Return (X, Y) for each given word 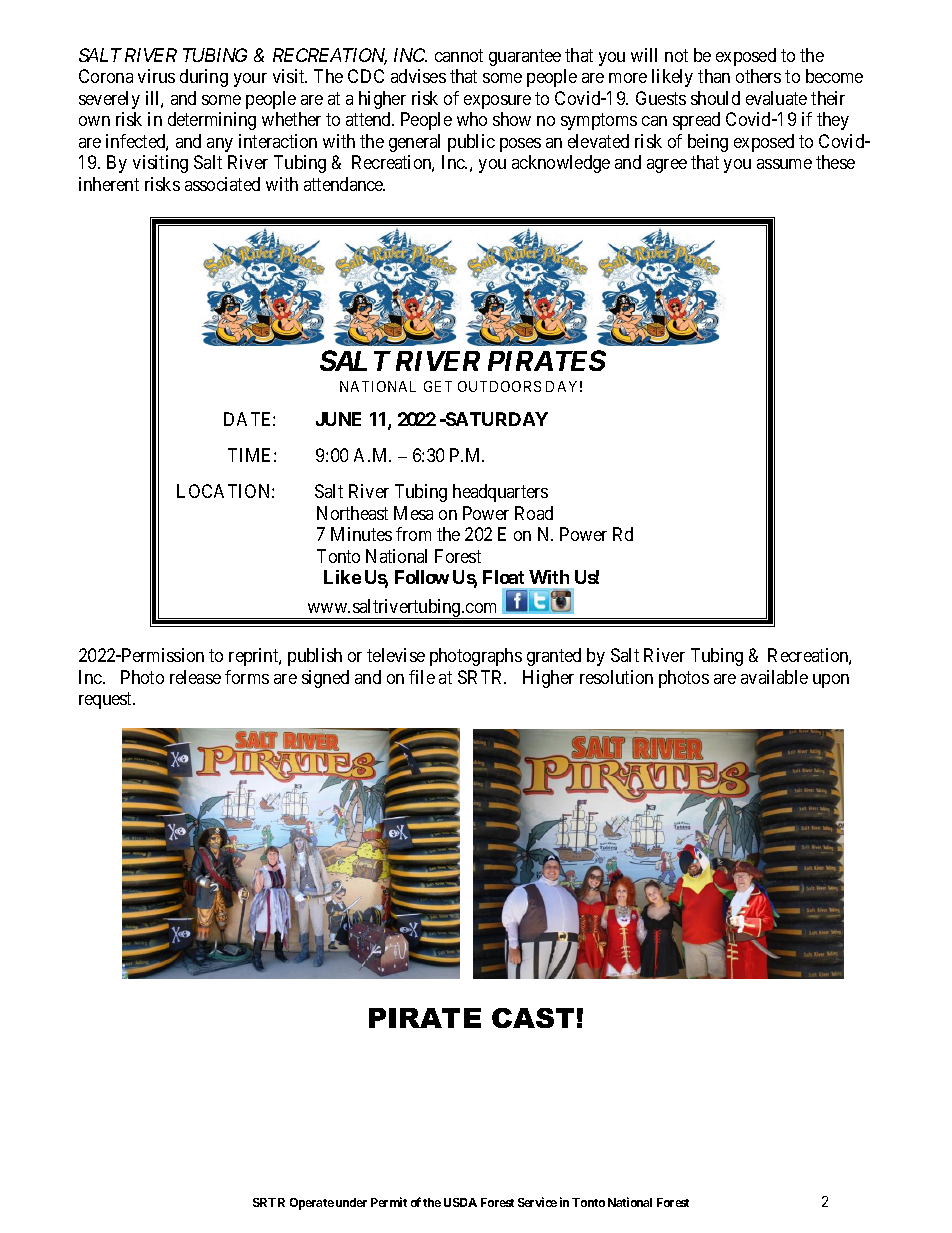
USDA (460, 1202)
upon (831, 681)
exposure (497, 102)
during (204, 78)
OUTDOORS (499, 386)
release (195, 677)
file (422, 677)
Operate (312, 1204)
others (758, 76)
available (774, 677)
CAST (533, 1018)
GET (438, 386)
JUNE (338, 419)
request (107, 700)
